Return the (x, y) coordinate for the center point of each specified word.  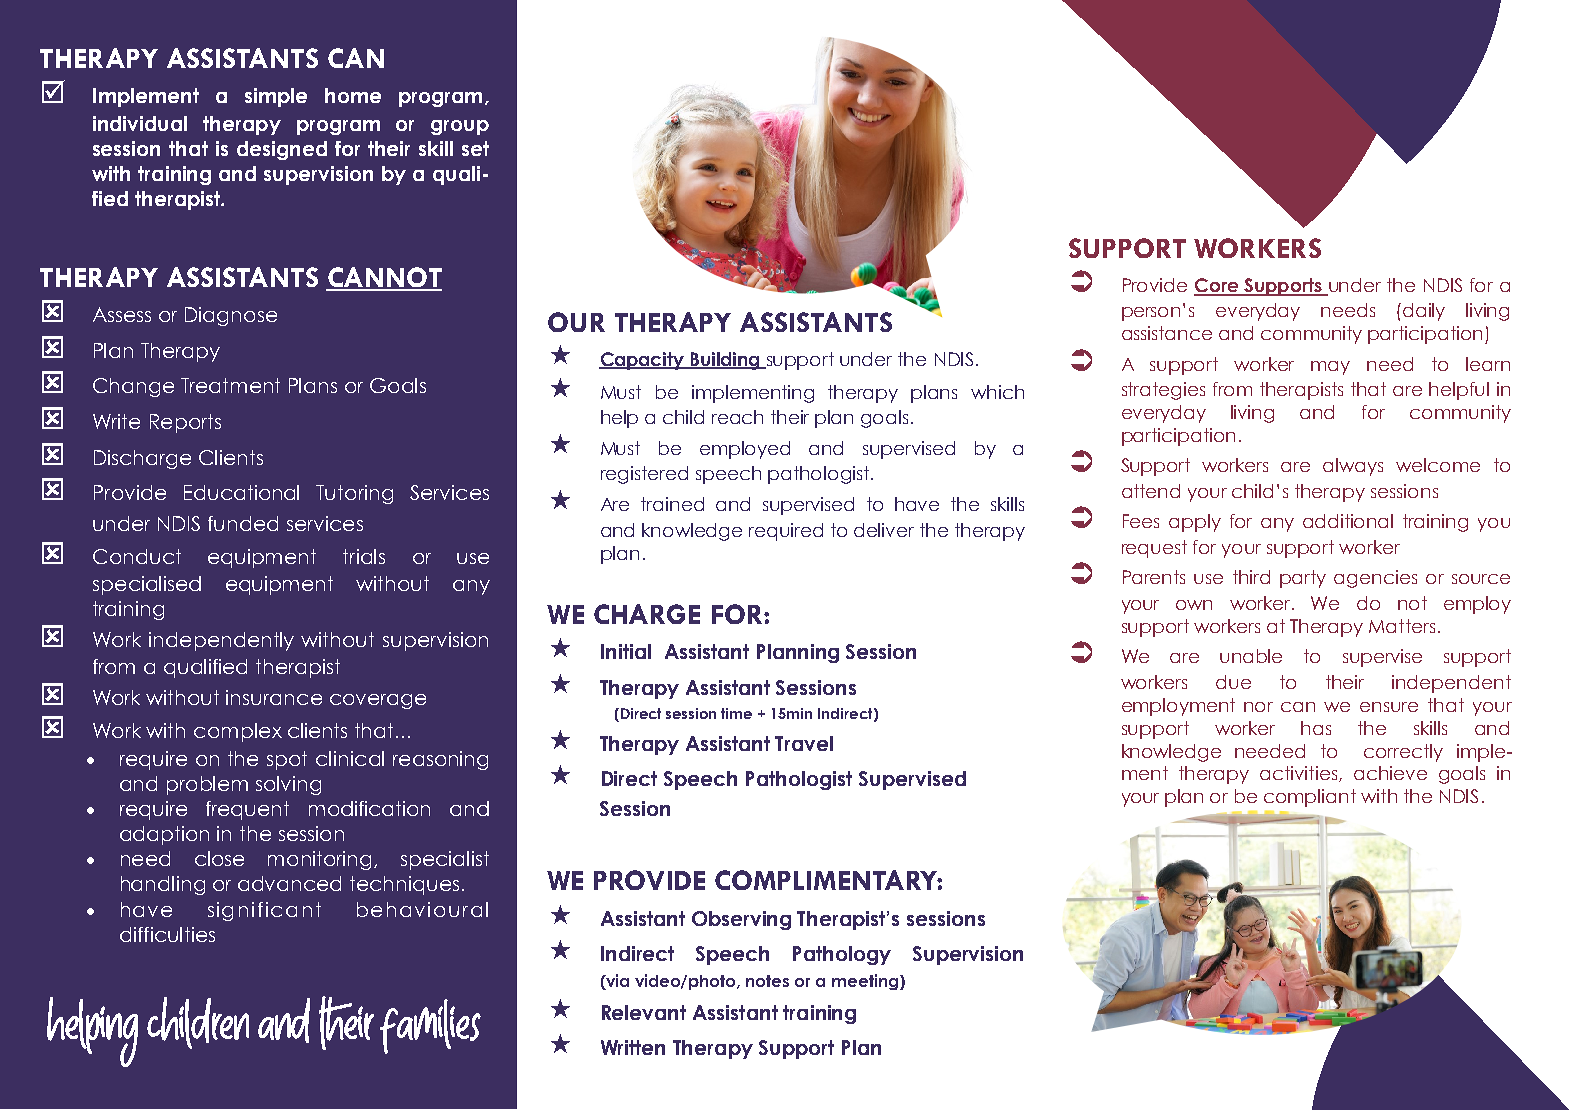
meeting (865, 982)
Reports (185, 423)
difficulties (167, 934)
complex (238, 732)
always (1353, 467)
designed (282, 150)
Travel (804, 743)
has (1316, 728)
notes (767, 981)
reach (737, 417)
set (475, 148)
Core (1217, 286)
